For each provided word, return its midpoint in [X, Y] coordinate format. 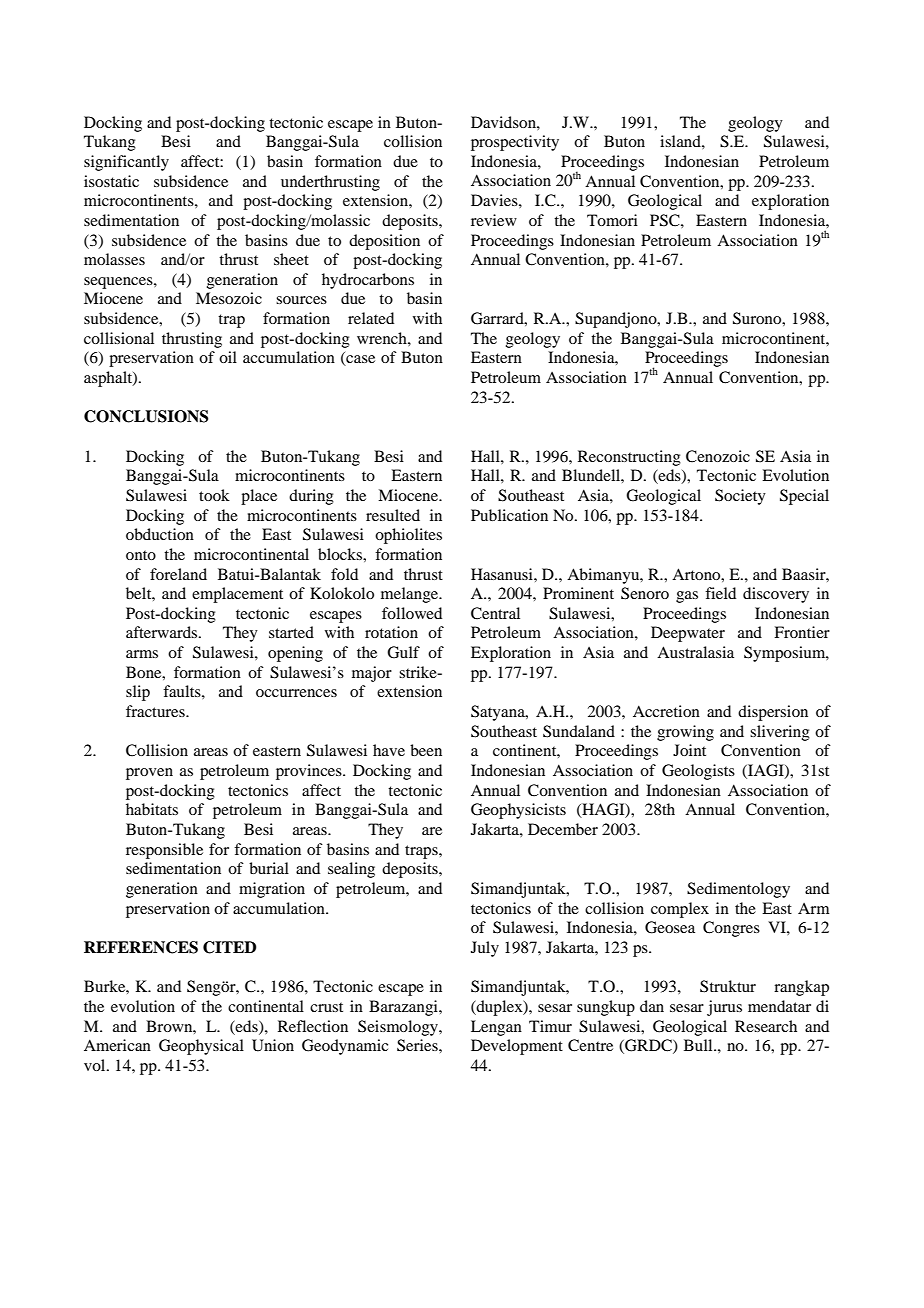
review [494, 220]
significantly [126, 163]
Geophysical [201, 1047]
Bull [699, 1045]
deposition [384, 242]
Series [418, 1045]
